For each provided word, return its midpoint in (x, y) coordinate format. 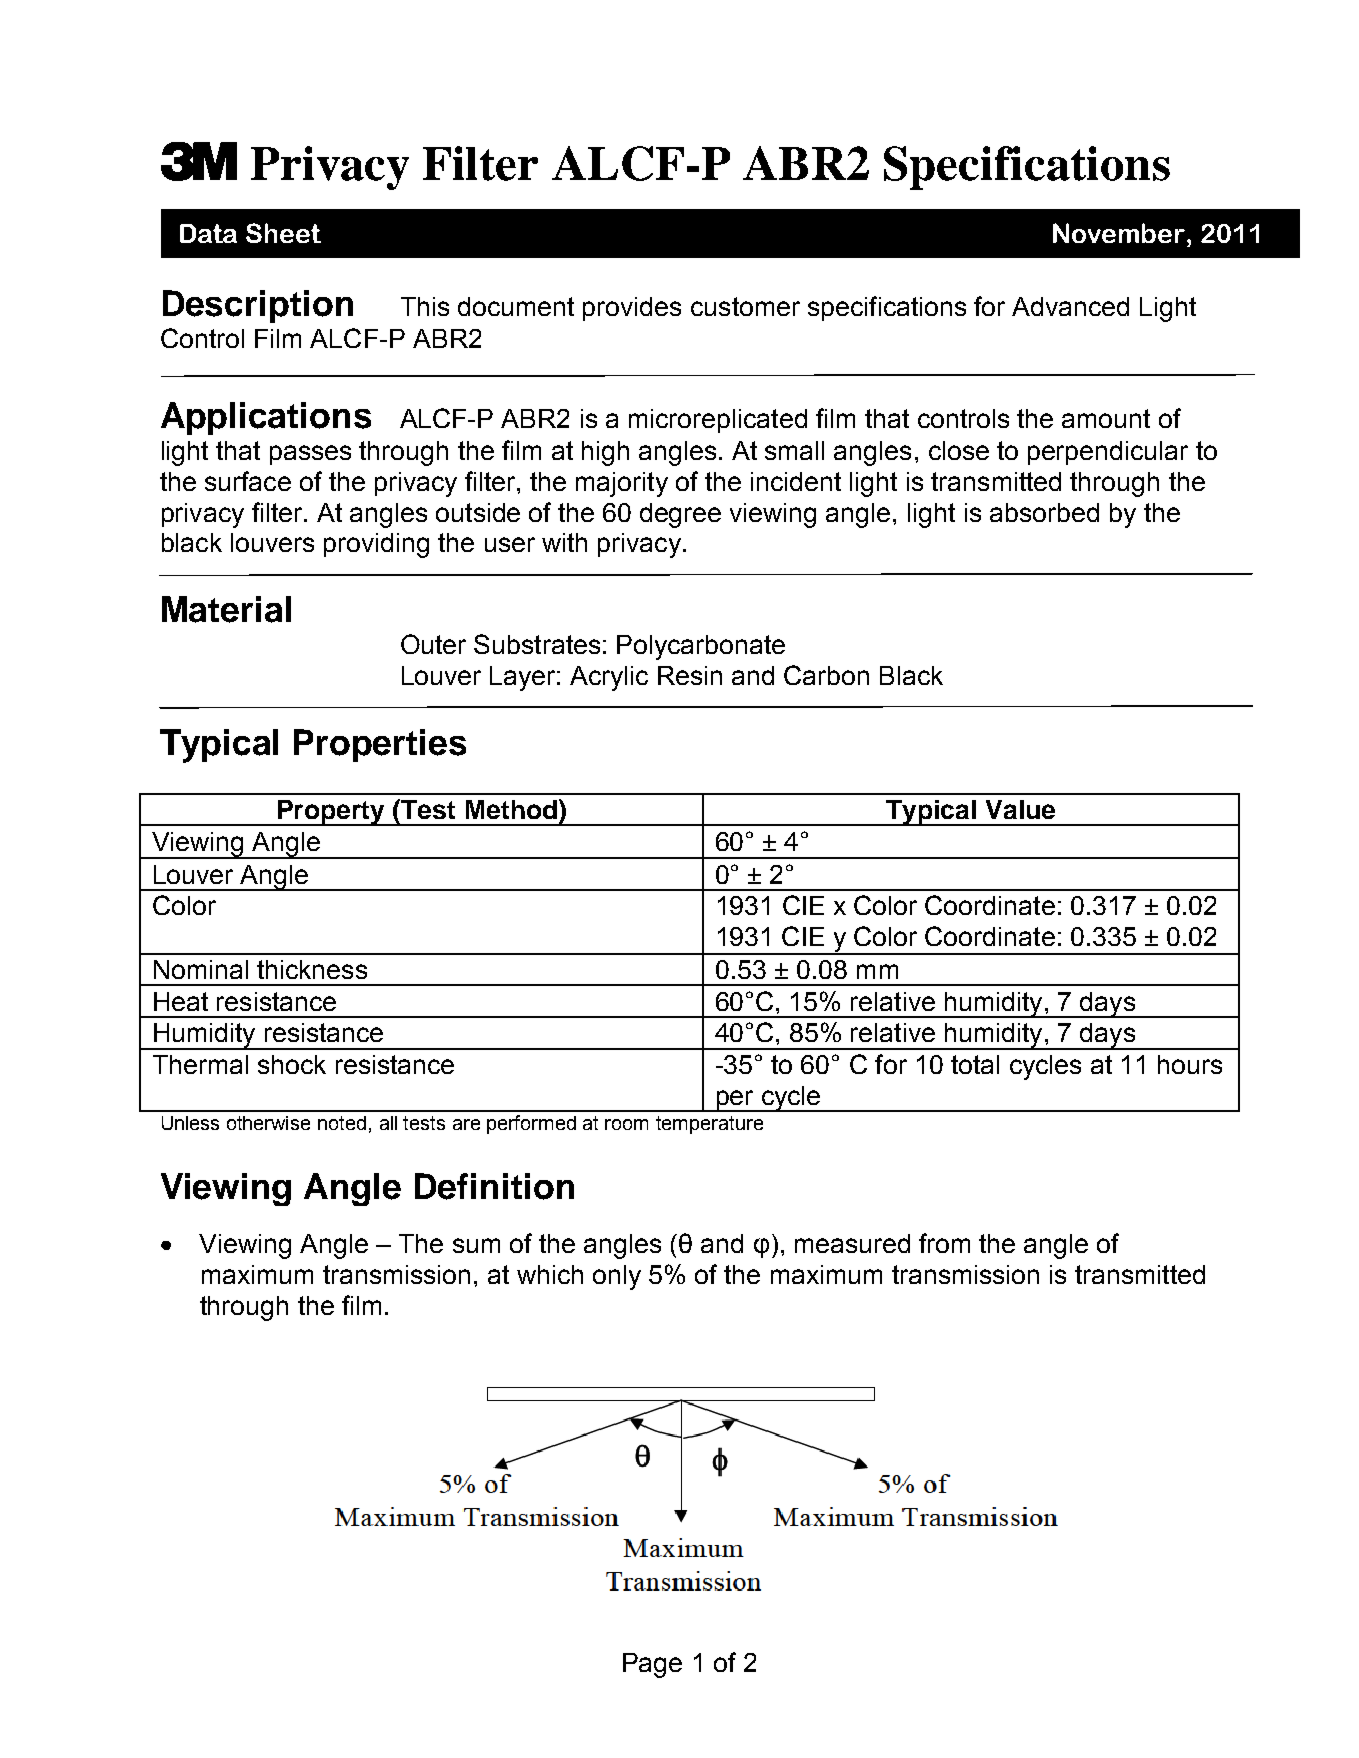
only (617, 1277)
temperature (709, 1125)
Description (258, 306)
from (944, 1243)
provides (632, 309)
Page (652, 1665)
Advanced (1070, 306)
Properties (380, 745)
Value (1020, 809)
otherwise (268, 1123)
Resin (690, 675)
